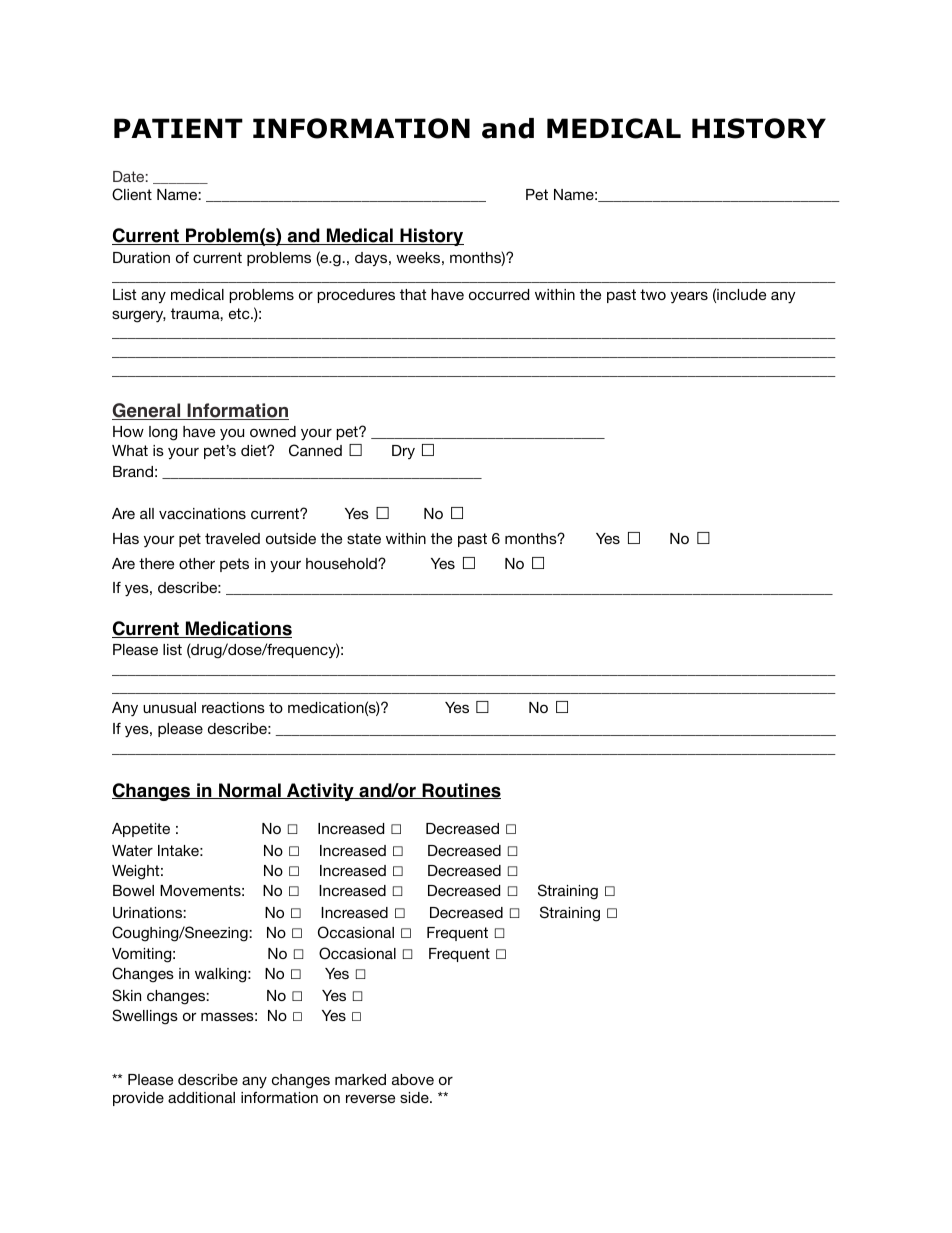  I want to click on Routines, so click(460, 791).
